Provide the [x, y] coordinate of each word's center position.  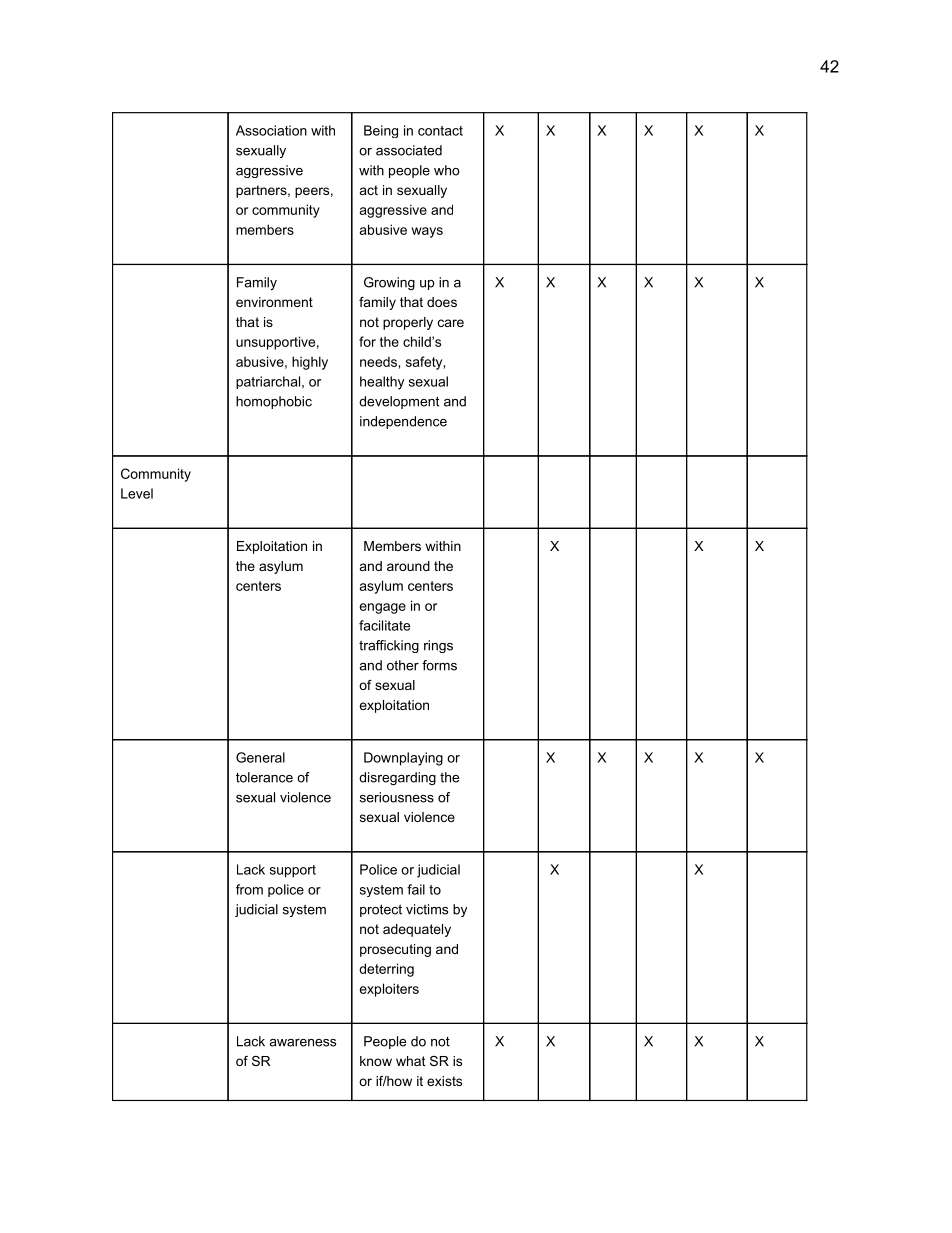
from [249, 889]
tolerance [264, 777]
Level [137, 493]
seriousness [397, 797]
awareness [302, 1043]
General [260, 757]
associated [409, 150]
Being [381, 131]
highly [310, 363]
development [399, 402]
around [408, 566]
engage [383, 608]
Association [271, 130]
